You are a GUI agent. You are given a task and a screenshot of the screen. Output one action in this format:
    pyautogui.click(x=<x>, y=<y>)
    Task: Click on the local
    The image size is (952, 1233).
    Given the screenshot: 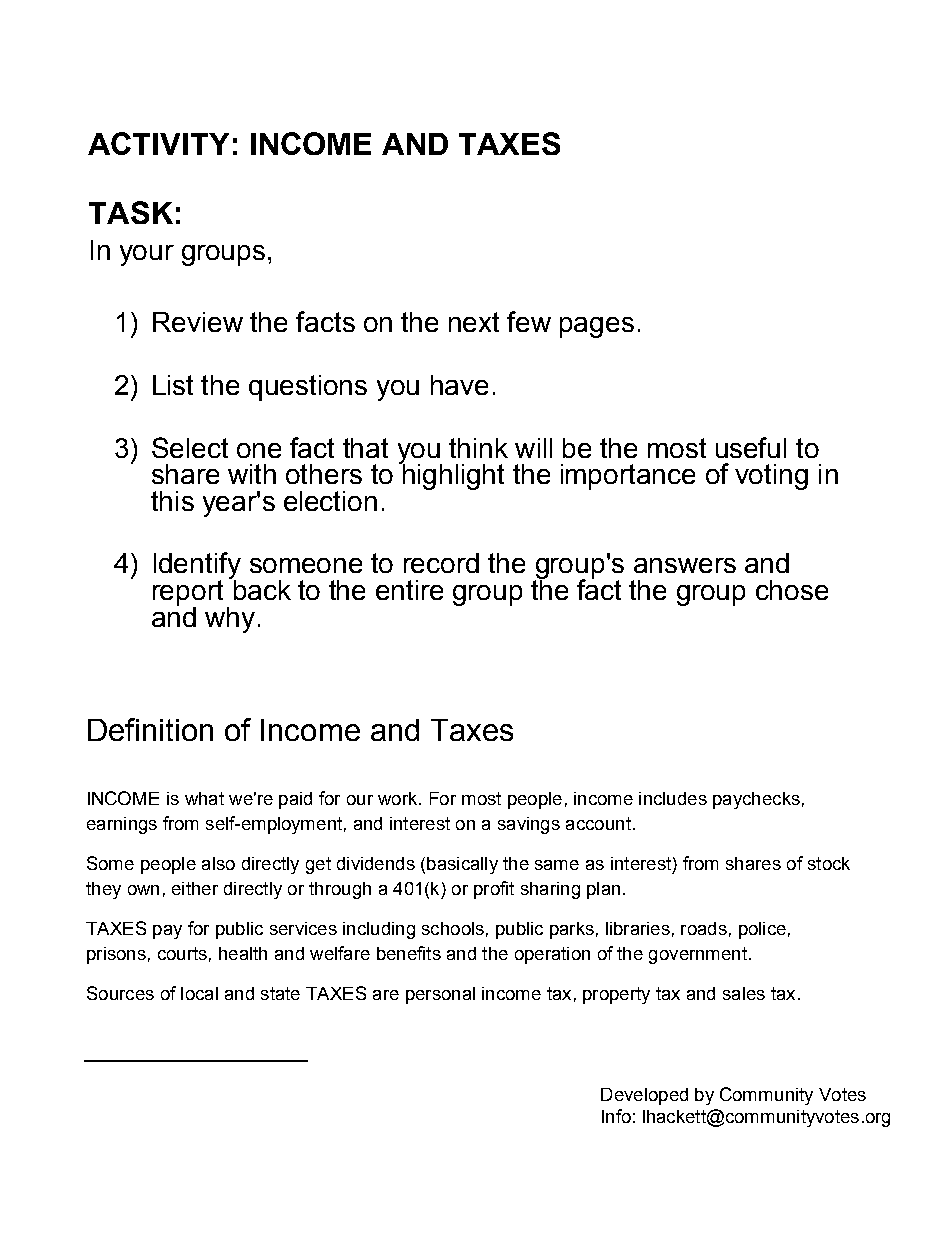 What is the action you would take?
    pyautogui.click(x=199, y=993)
